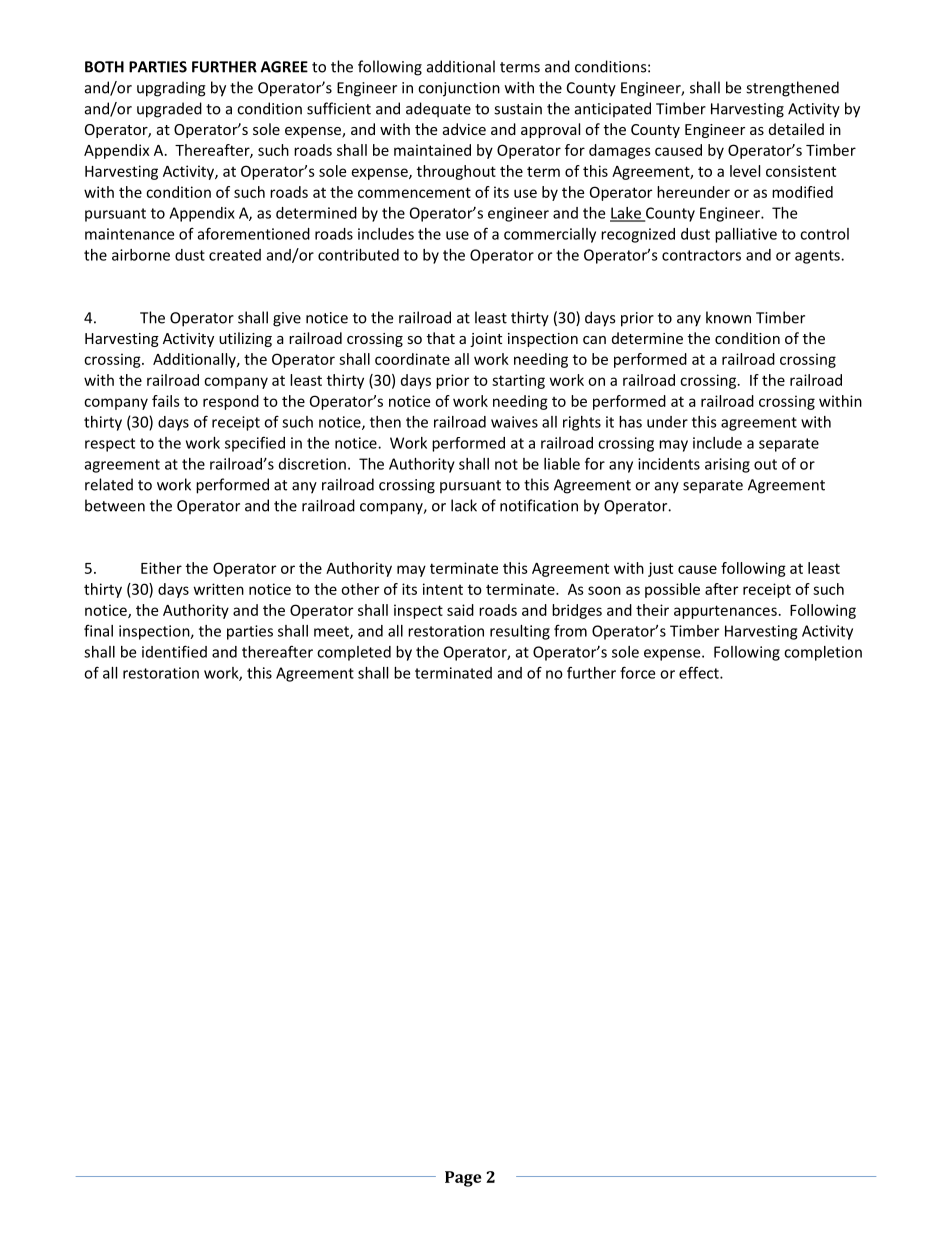 This screenshot has width=952, height=1233. Describe the element at coordinates (174, 651) in the screenshot. I see `identified` at that location.
